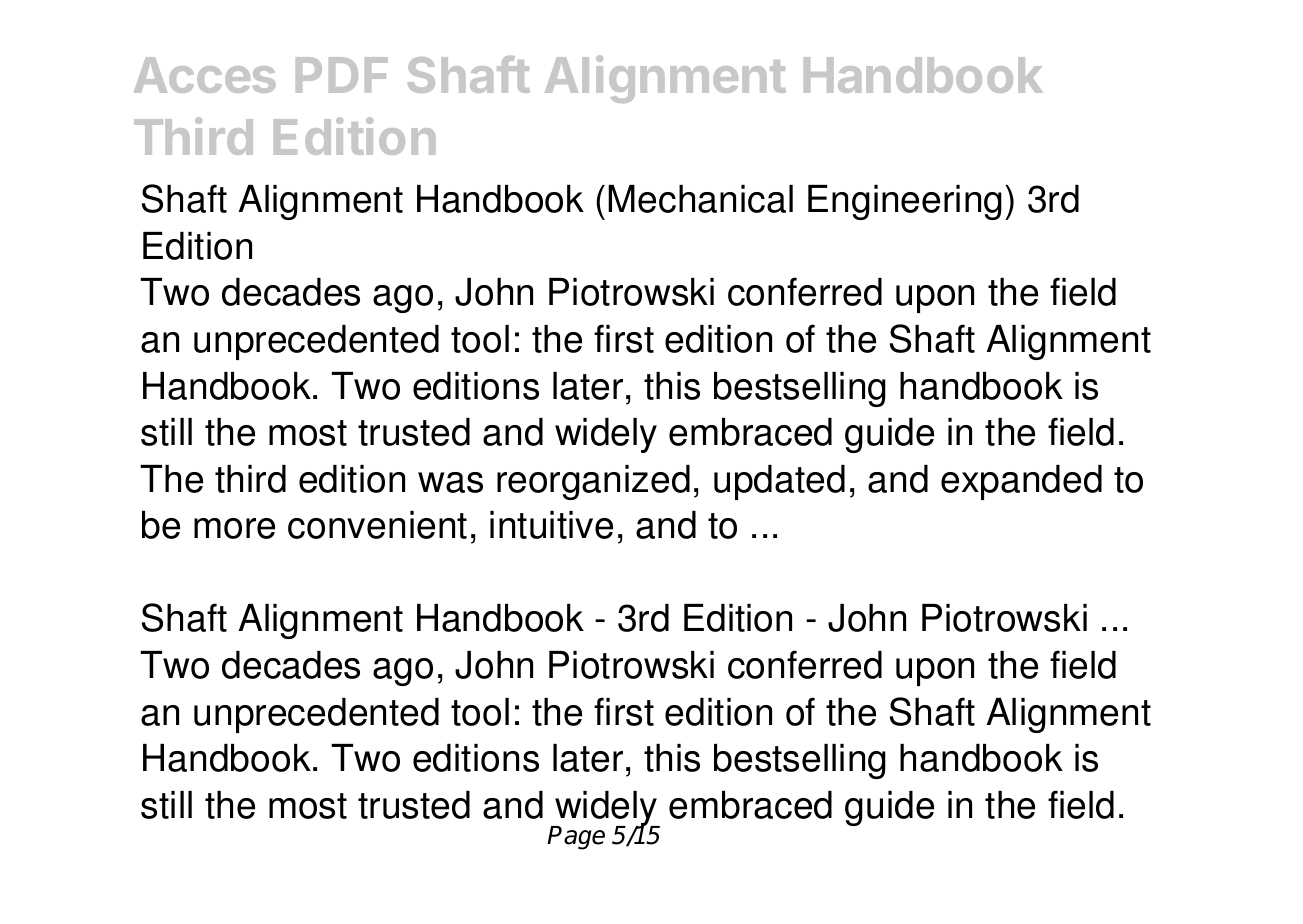 The image size is (1303, 924). I want to click on was, so click(450, 482).
